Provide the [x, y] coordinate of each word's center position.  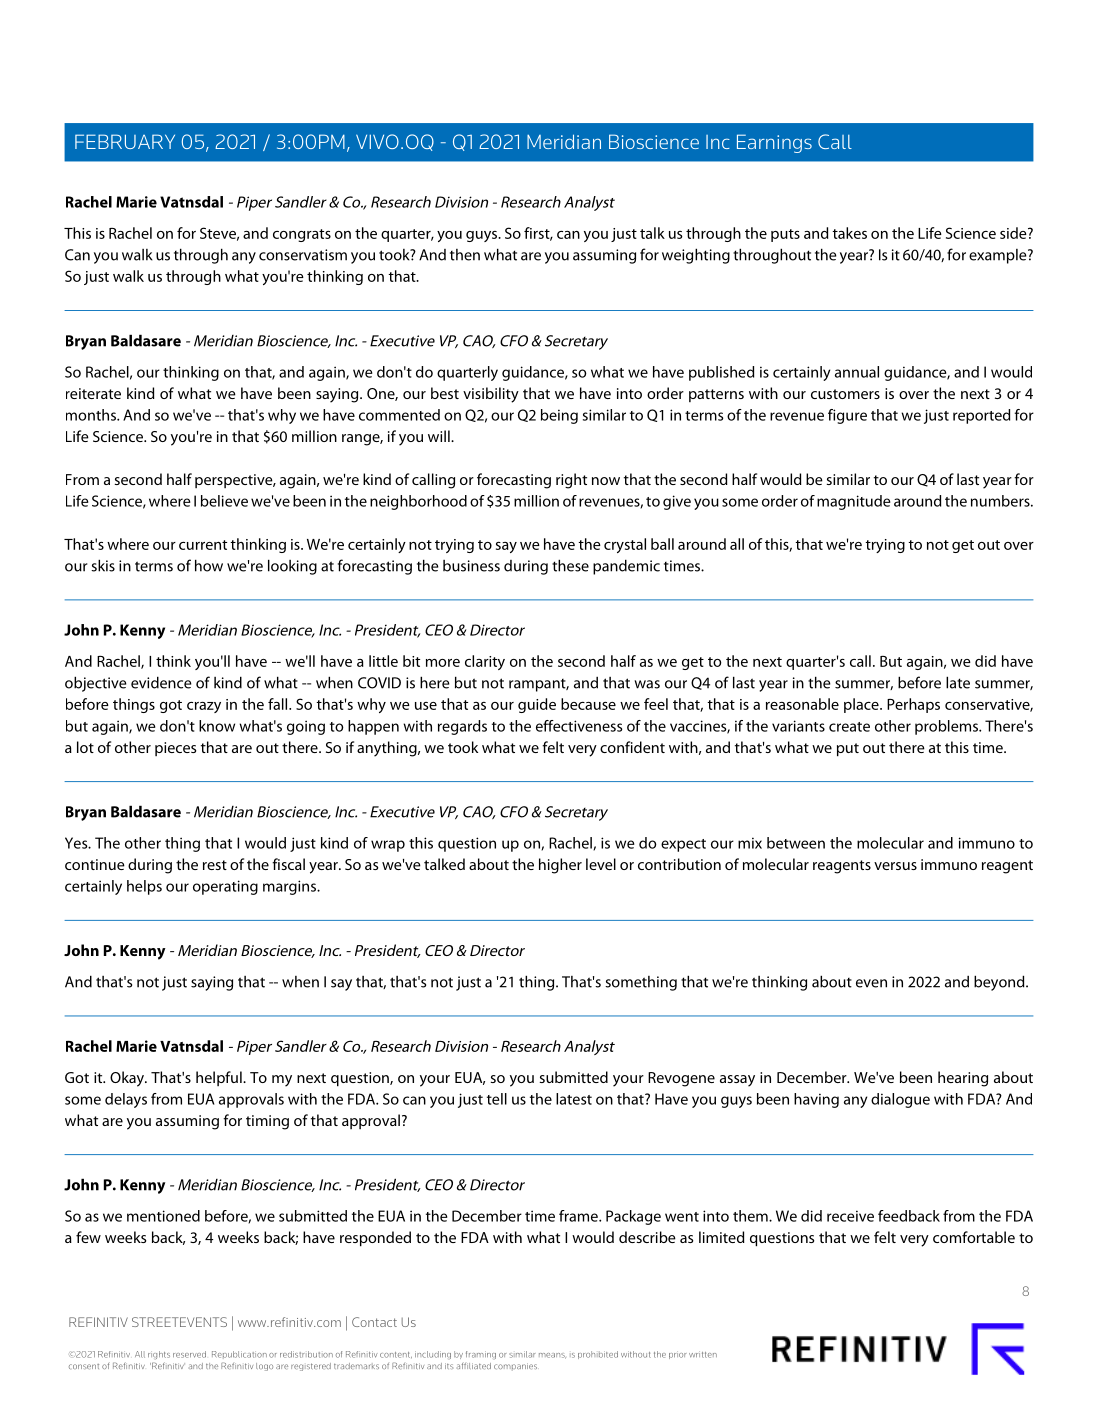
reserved [189, 1354]
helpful [220, 1078]
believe [224, 501]
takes [849, 233]
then [465, 255]
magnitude [854, 502]
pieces [175, 749]
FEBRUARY [125, 141]
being [559, 416]
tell [497, 1099]
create [849, 727]
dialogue [900, 1100]
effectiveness [579, 726]
